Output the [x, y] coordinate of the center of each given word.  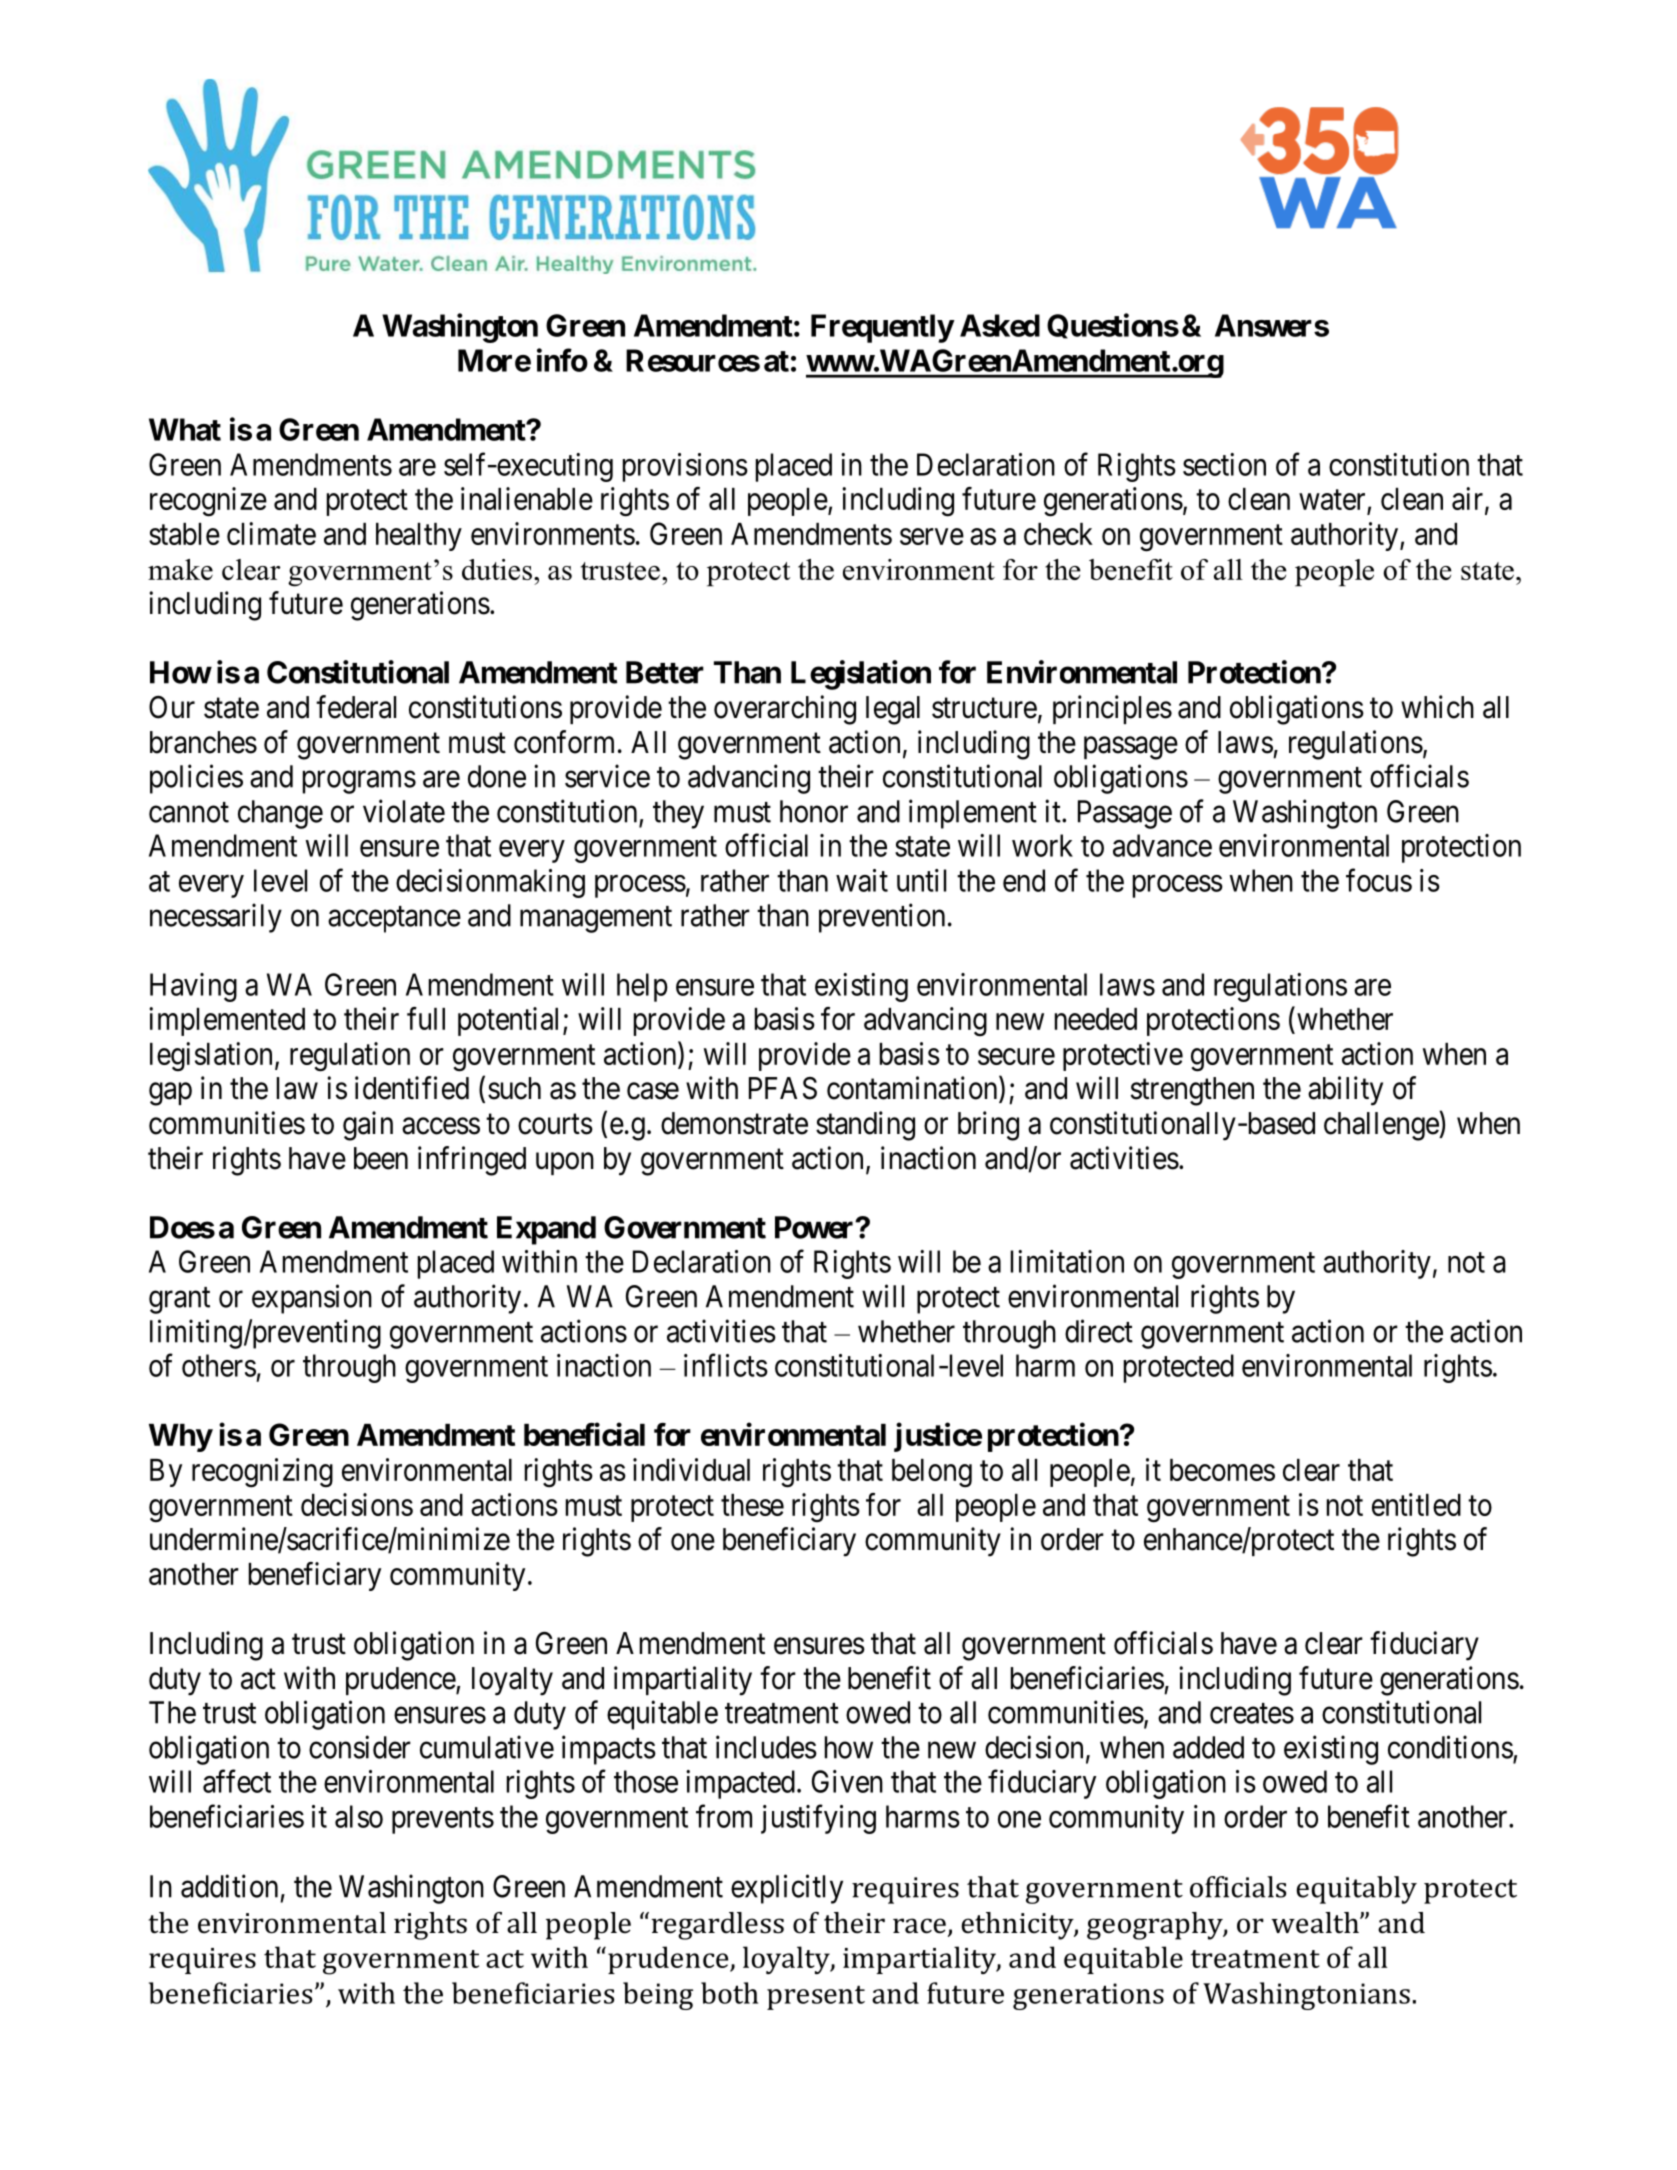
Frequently [882, 328]
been [381, 1158]
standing [865, 1126]
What [185, 429]
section [1224, 464]
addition [229, 1886]
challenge [1382, 1126]
